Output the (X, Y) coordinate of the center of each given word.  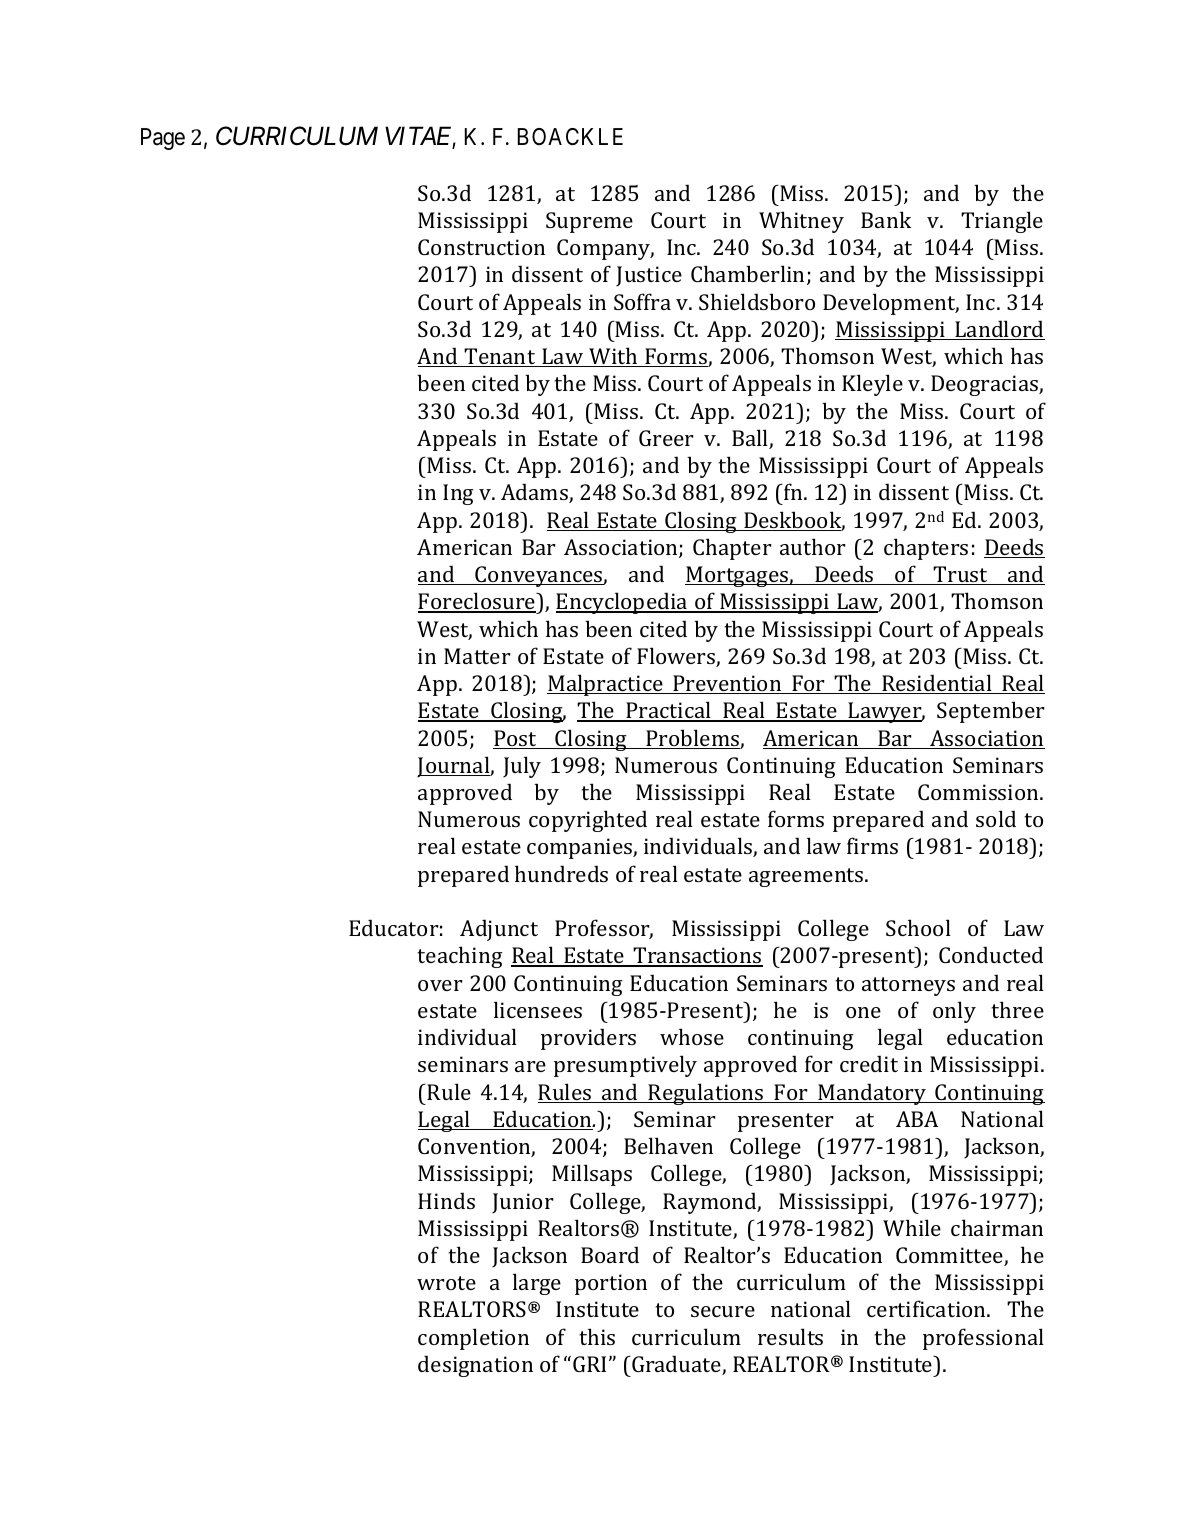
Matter (477, 656)
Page (163, 139)
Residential (937, 684)
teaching (460, 957)
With (613, 357)
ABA (917, 1119)
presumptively (625, 1066)
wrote (446, 1283)
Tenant (500, 357)
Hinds (446, 1200)
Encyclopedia (623, 603)
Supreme (589, 222)
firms (872, 845)
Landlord (999, 330)
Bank (886, 219)
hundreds (561, 873)
